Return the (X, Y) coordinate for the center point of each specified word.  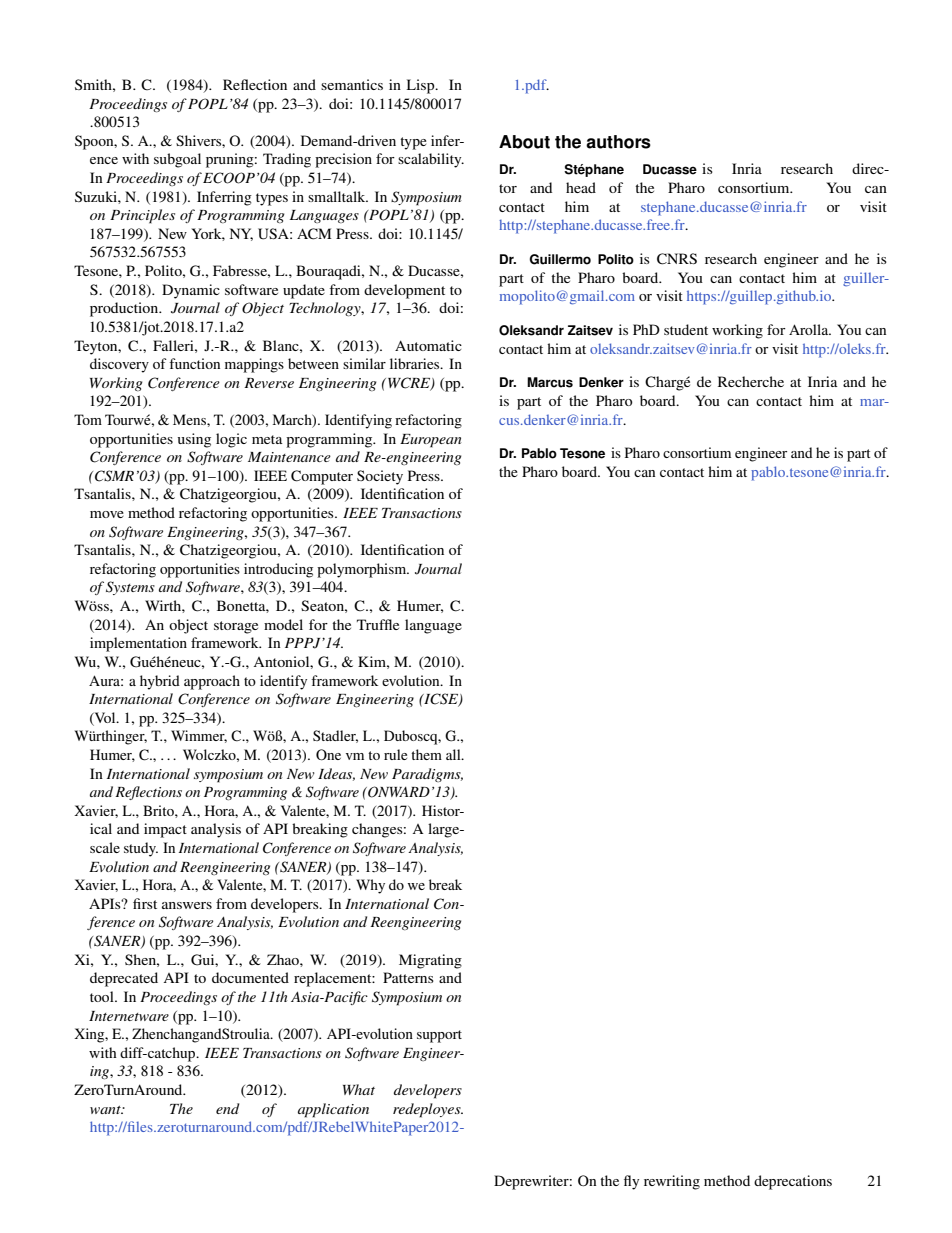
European (430, 441)
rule (395, 754)
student (686, 329)
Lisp (422, 86)
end (228, 1108)
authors (618, 142)
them (426, 754)
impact (165, 830)
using (194, 440)
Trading (287, 160)
